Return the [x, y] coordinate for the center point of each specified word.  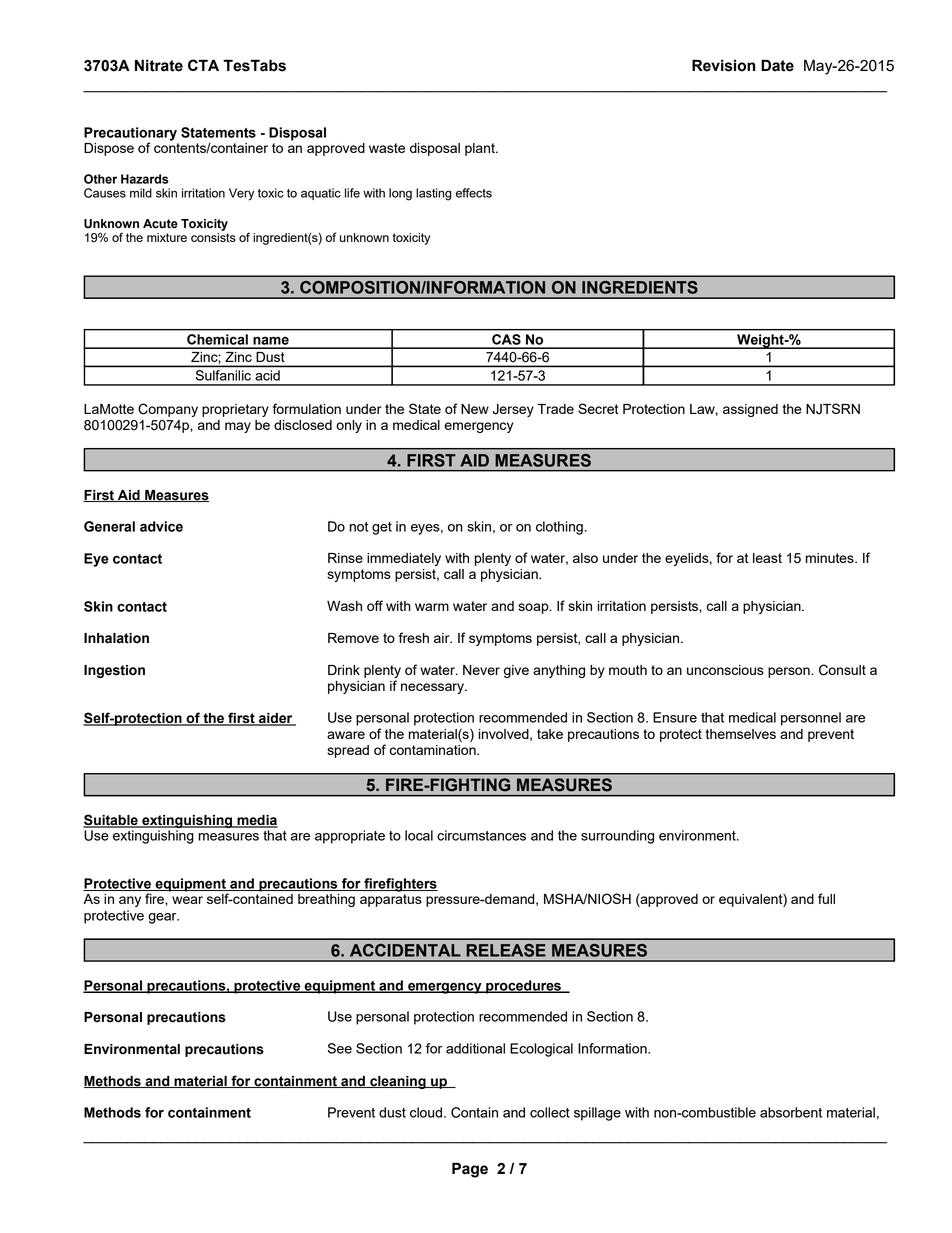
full [826, 898]
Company [168, 410]
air [443, 638]
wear [187, 900]
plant [481, 149]
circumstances [481, 835]
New [475, 409]
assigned [750, 410]
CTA [203, 65]
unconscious [725, 670]
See [340, 1048]
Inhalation [116, 638]
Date [777, 65]
